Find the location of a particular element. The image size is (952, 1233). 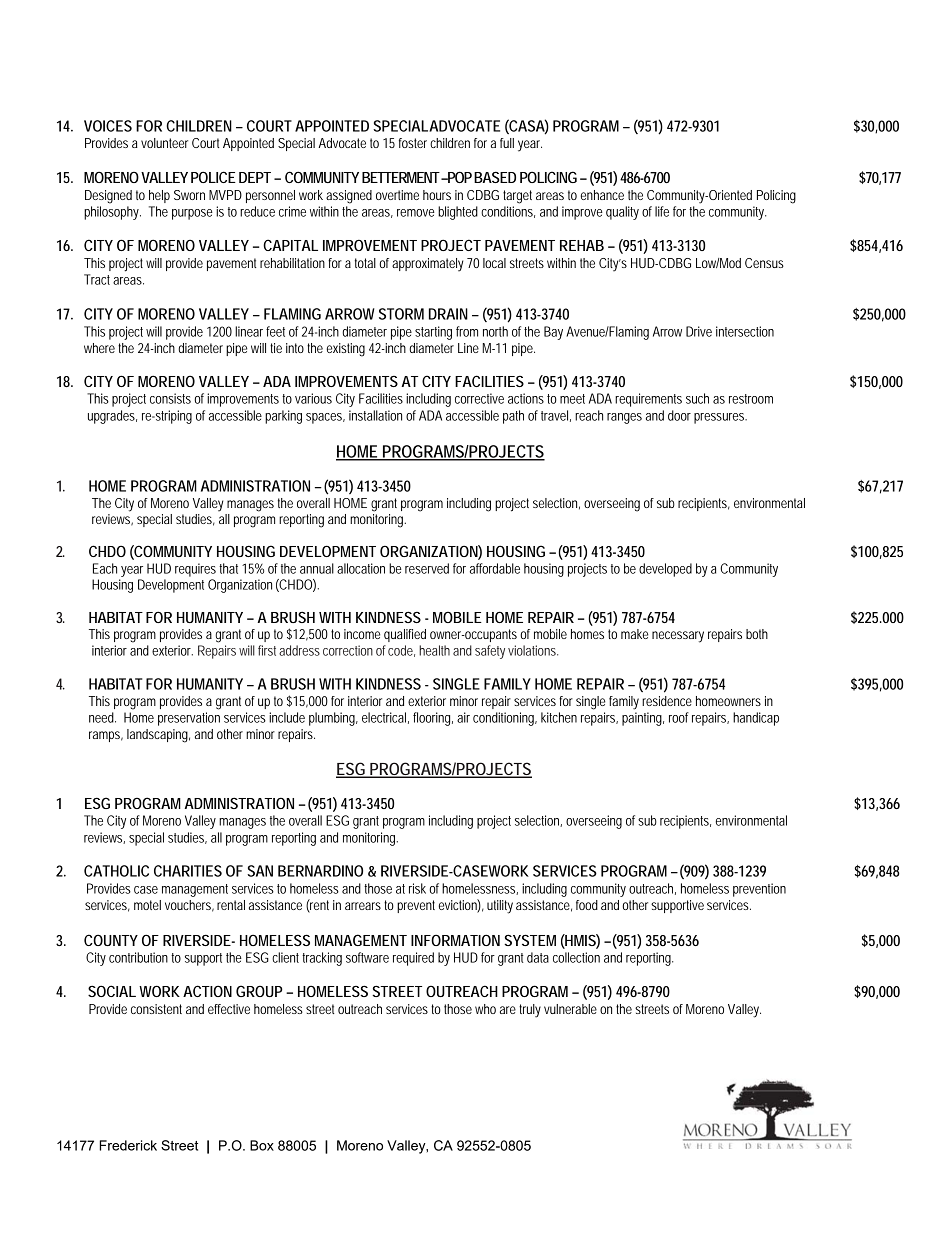

foster is located at coordinates (413, 143).
